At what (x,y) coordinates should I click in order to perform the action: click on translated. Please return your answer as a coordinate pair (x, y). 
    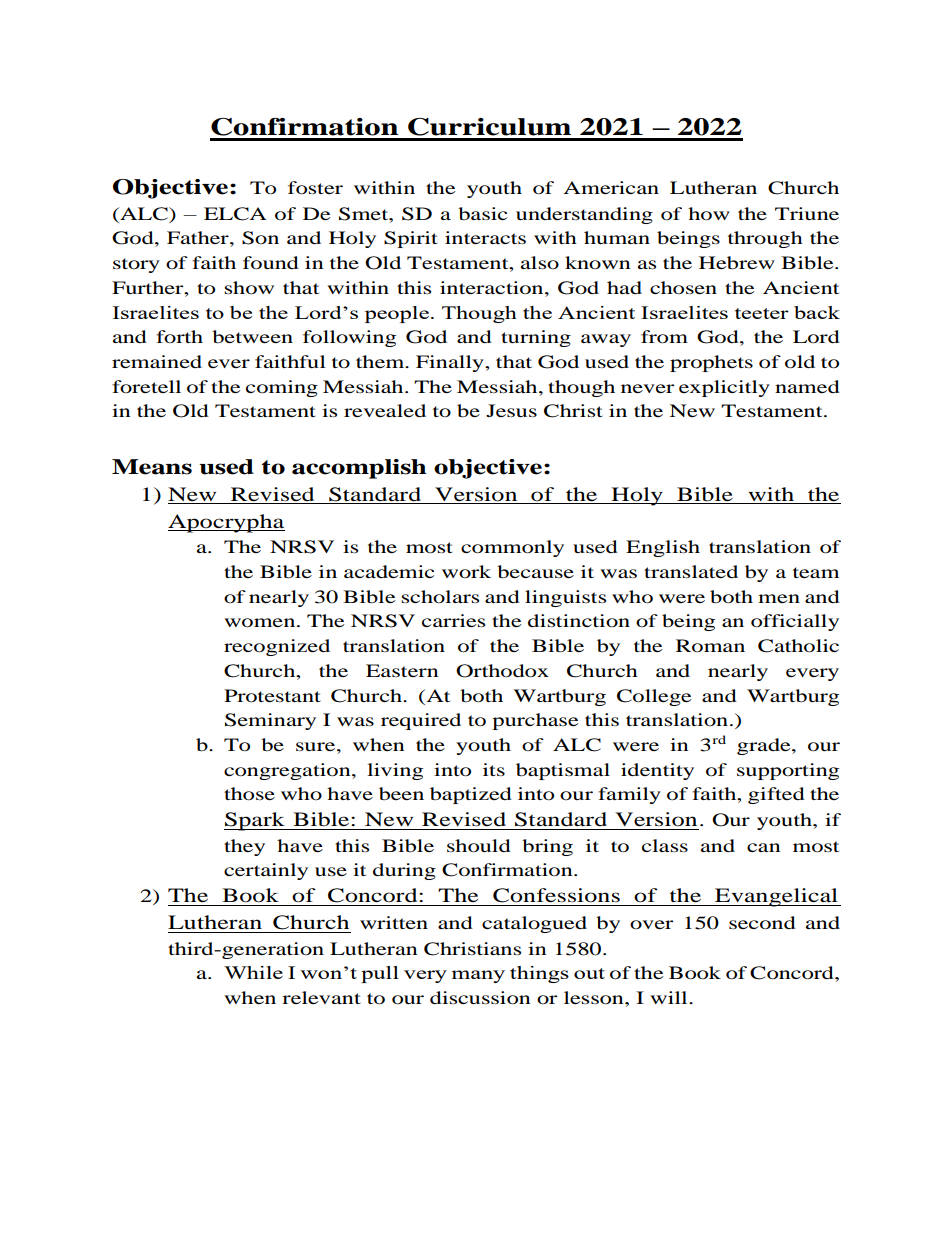
    Looking at the image, I should click on (691, 571).
